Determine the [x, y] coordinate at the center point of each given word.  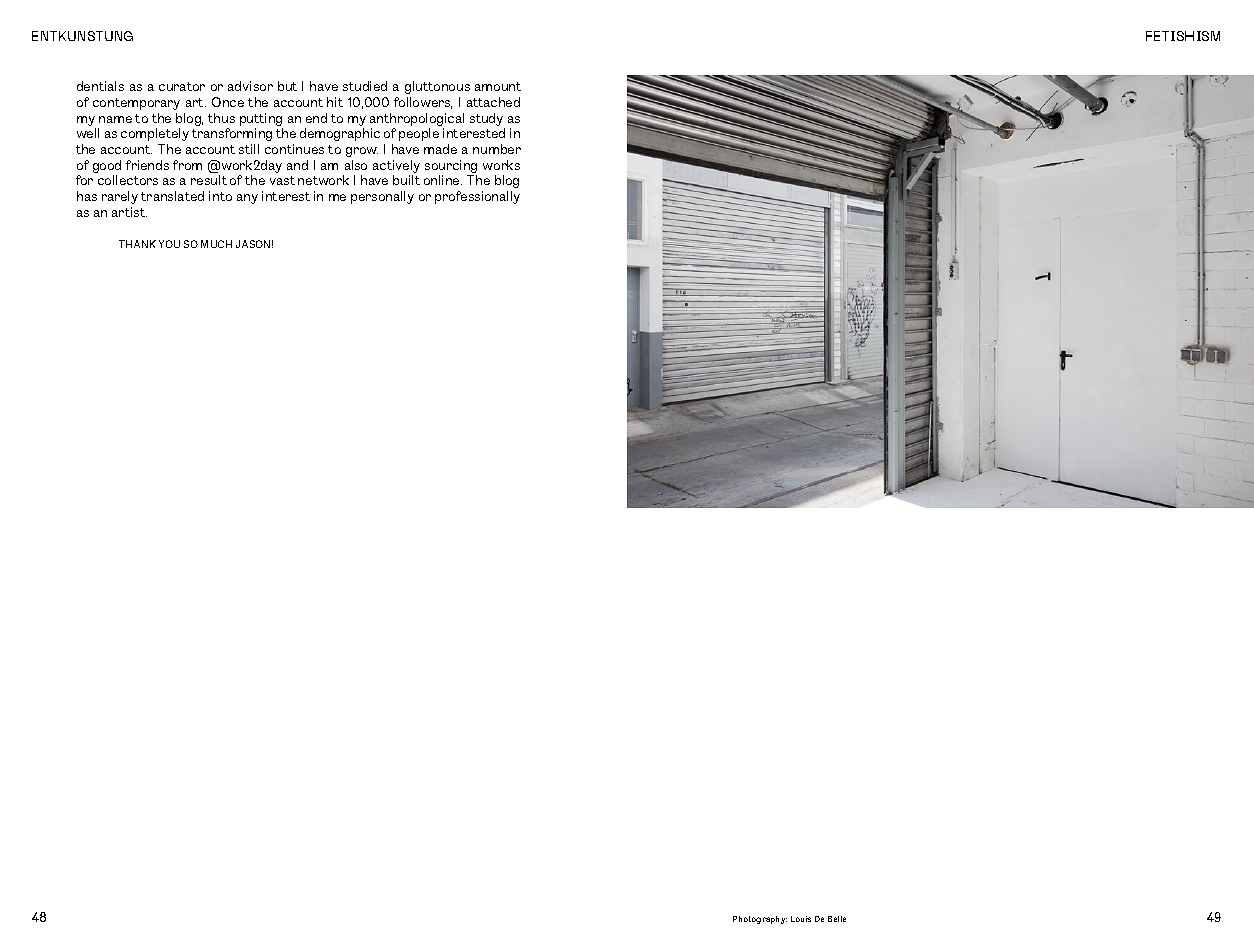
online [443, 180]
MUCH [216, 244]
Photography [760, 920]
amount [498, 86]
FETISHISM [1183, 36]
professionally [477, 197]
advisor [250, 86]
